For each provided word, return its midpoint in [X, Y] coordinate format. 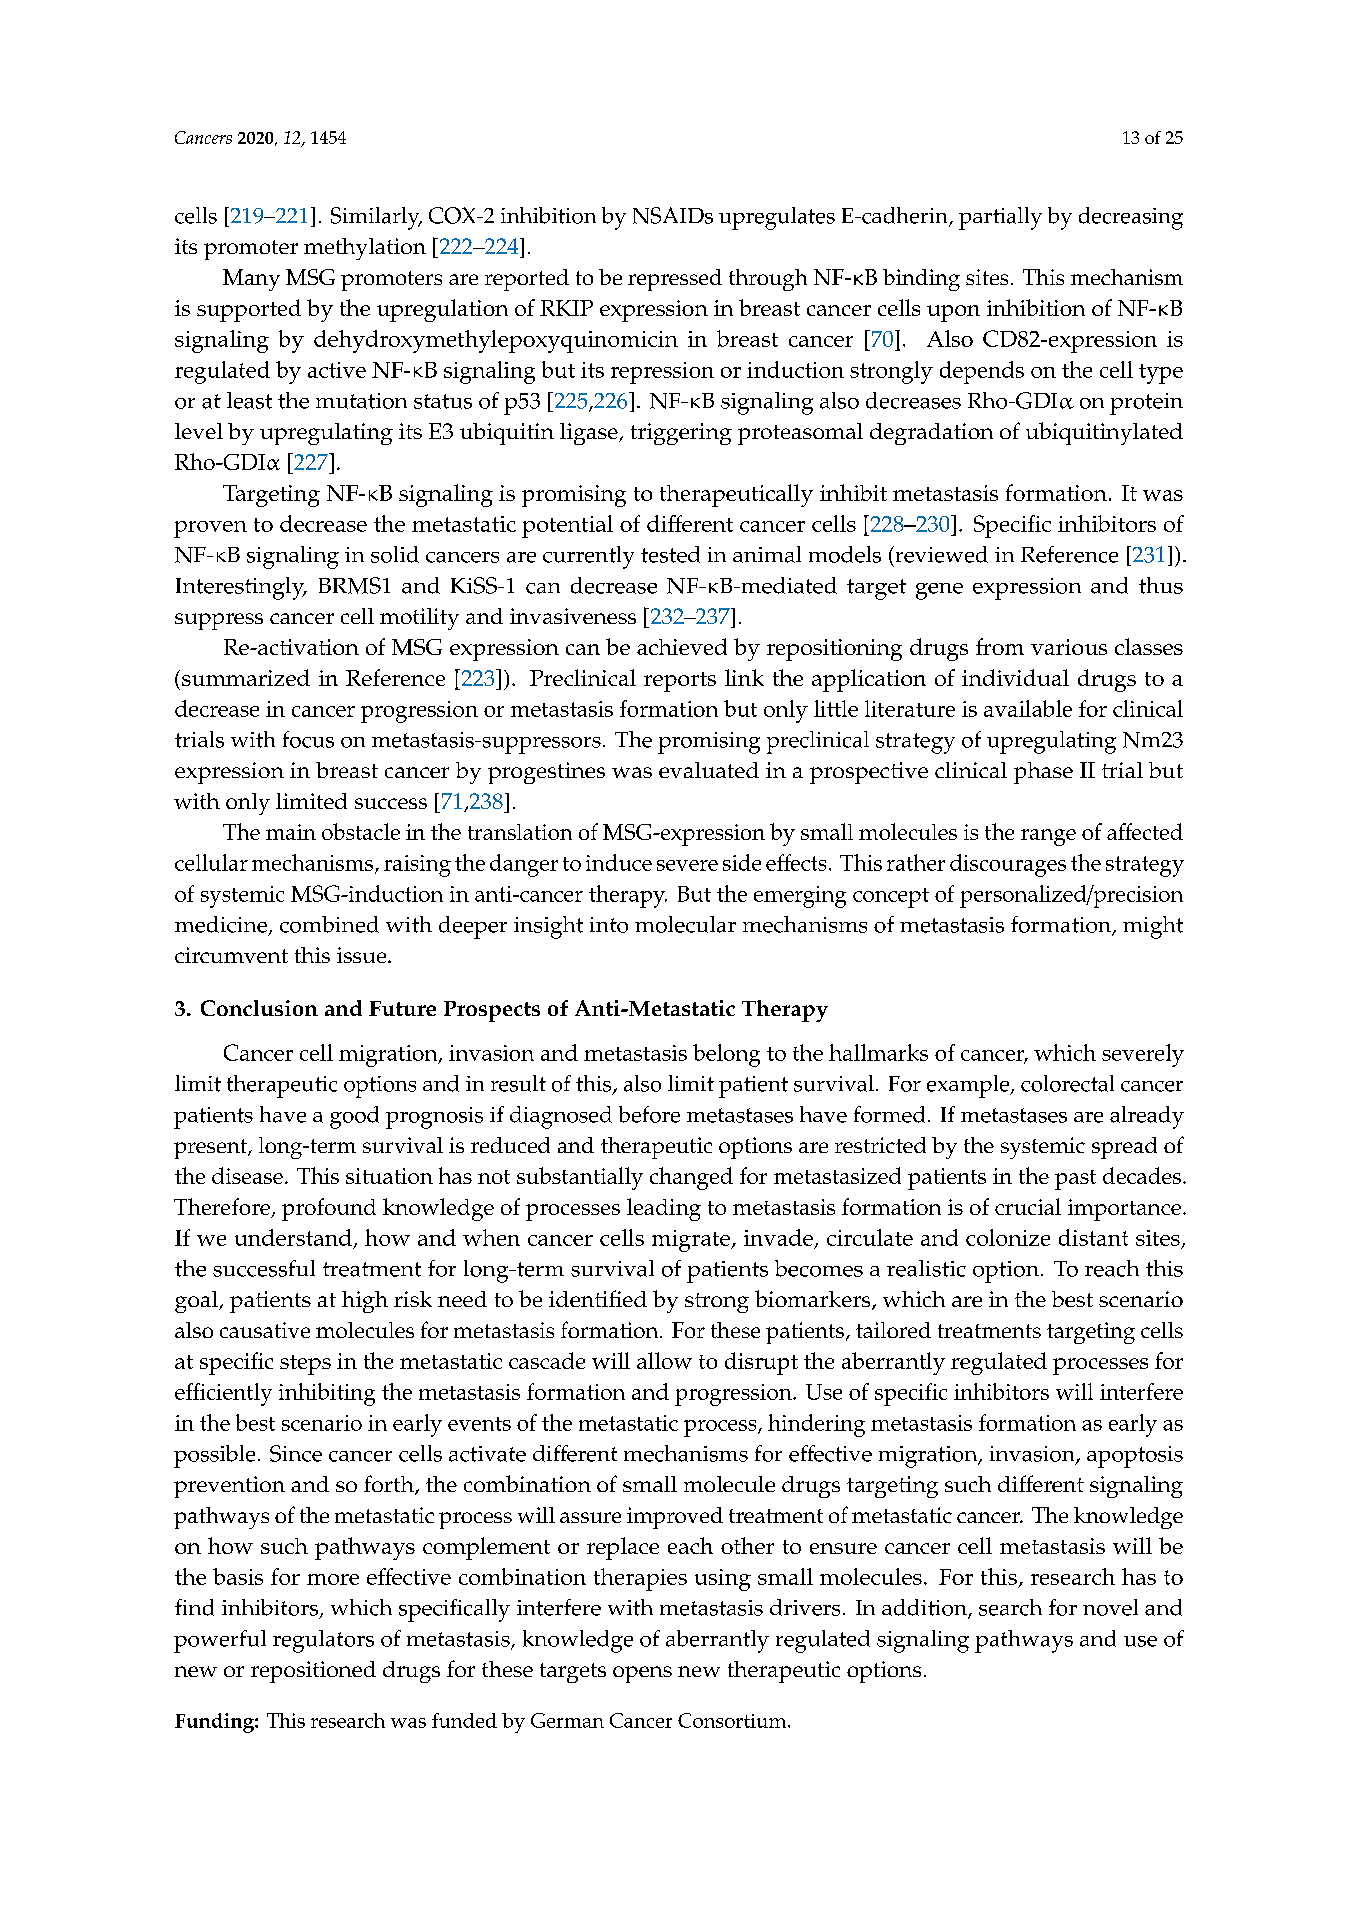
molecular [685, 924]
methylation [365, 249]
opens [642, 1674]
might [1153, 927]
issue [363, 955]
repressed [675, 280]
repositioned [313, 1672]
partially [1000, 218]
